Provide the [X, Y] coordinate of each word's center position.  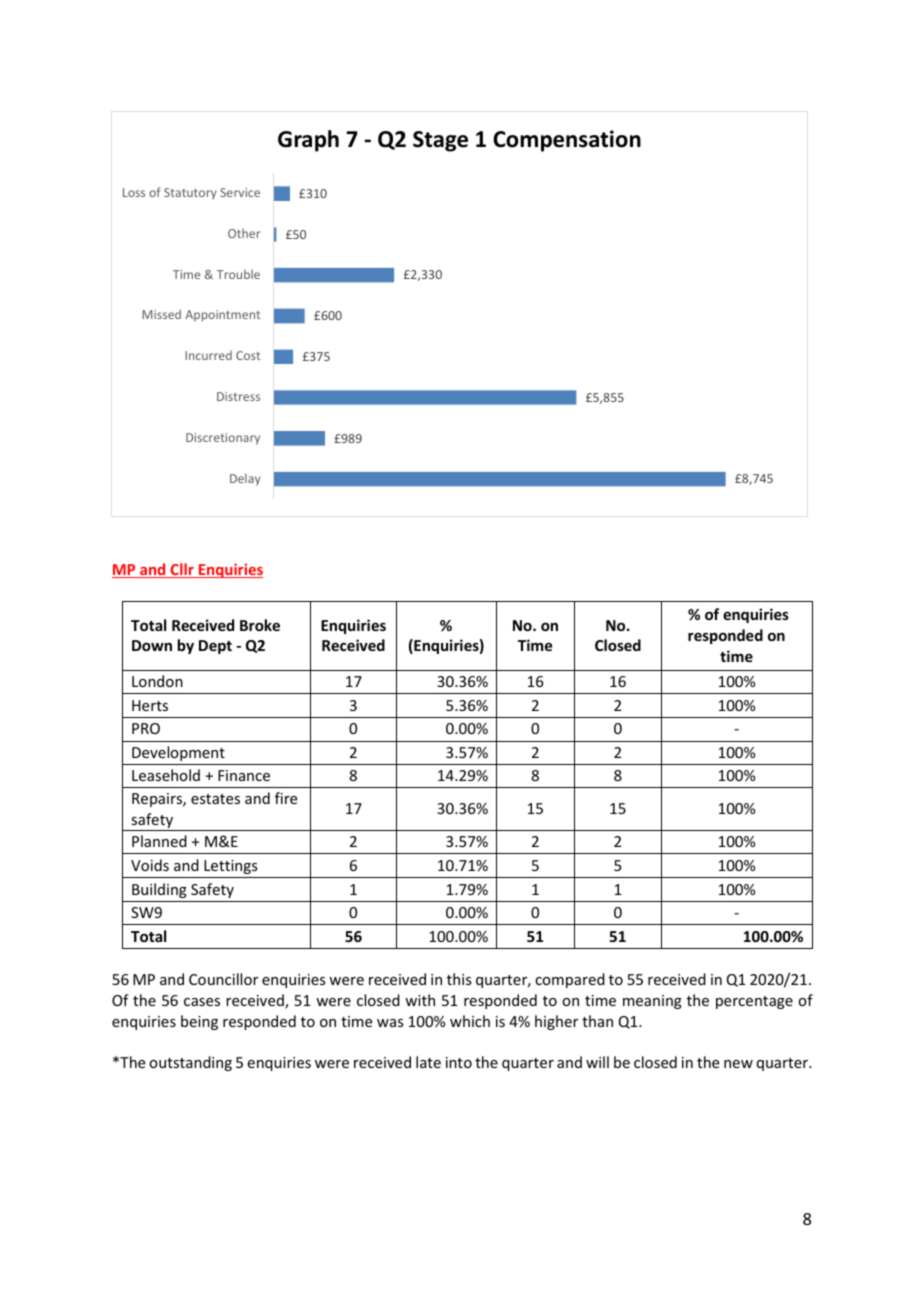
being [199, 1022]
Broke [260, 625]
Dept [215, 647]
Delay [245, 479]
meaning [652, 1002]
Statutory [190, 194]
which [470, 1021]
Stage [440, 141]
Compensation [567, 141]
